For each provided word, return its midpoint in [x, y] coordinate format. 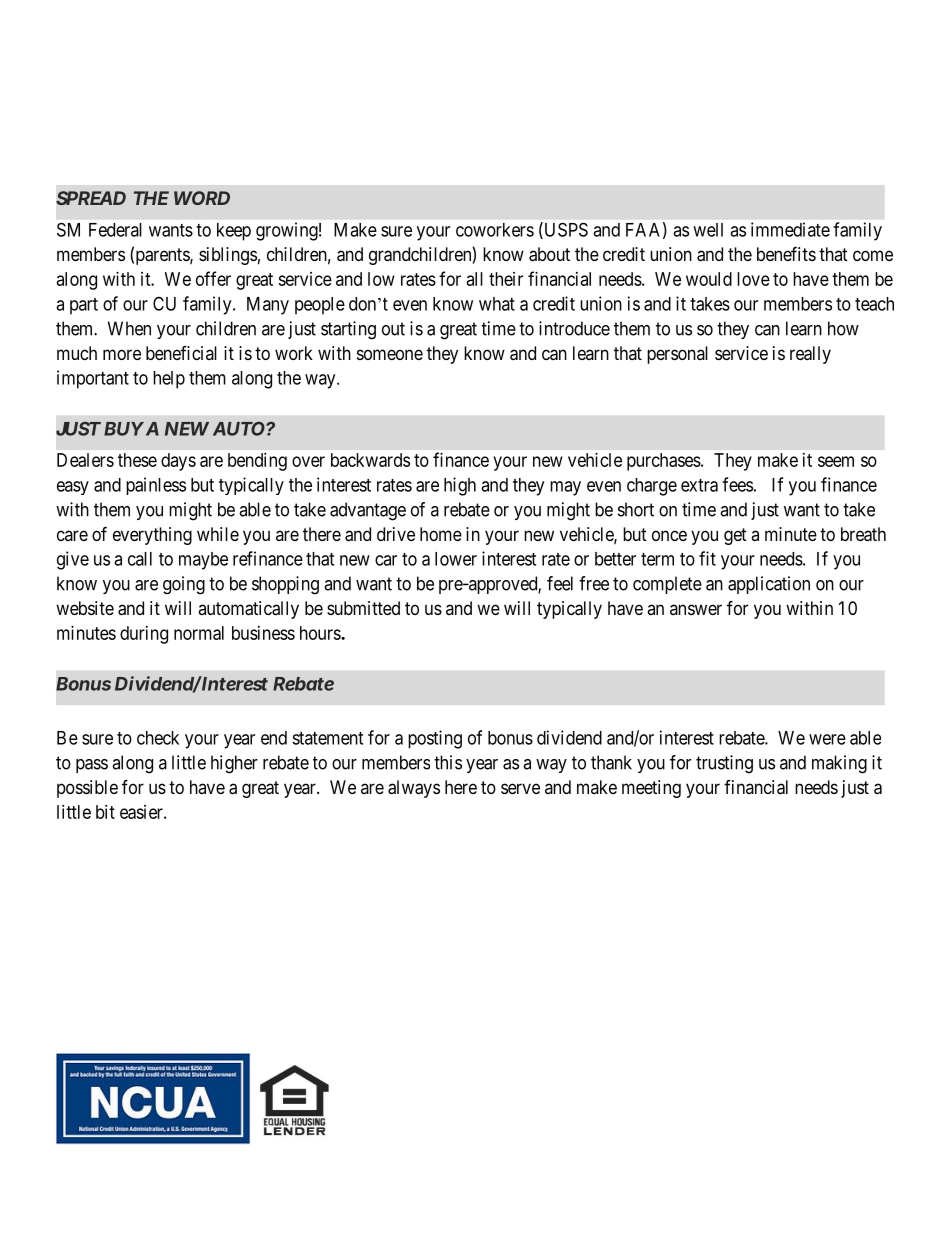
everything [152, 536]
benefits [786, 253]
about [549, 254]
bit [105, 812]
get [735, 536]
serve [520, 788]
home [441, 534]
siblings [228, 256]
